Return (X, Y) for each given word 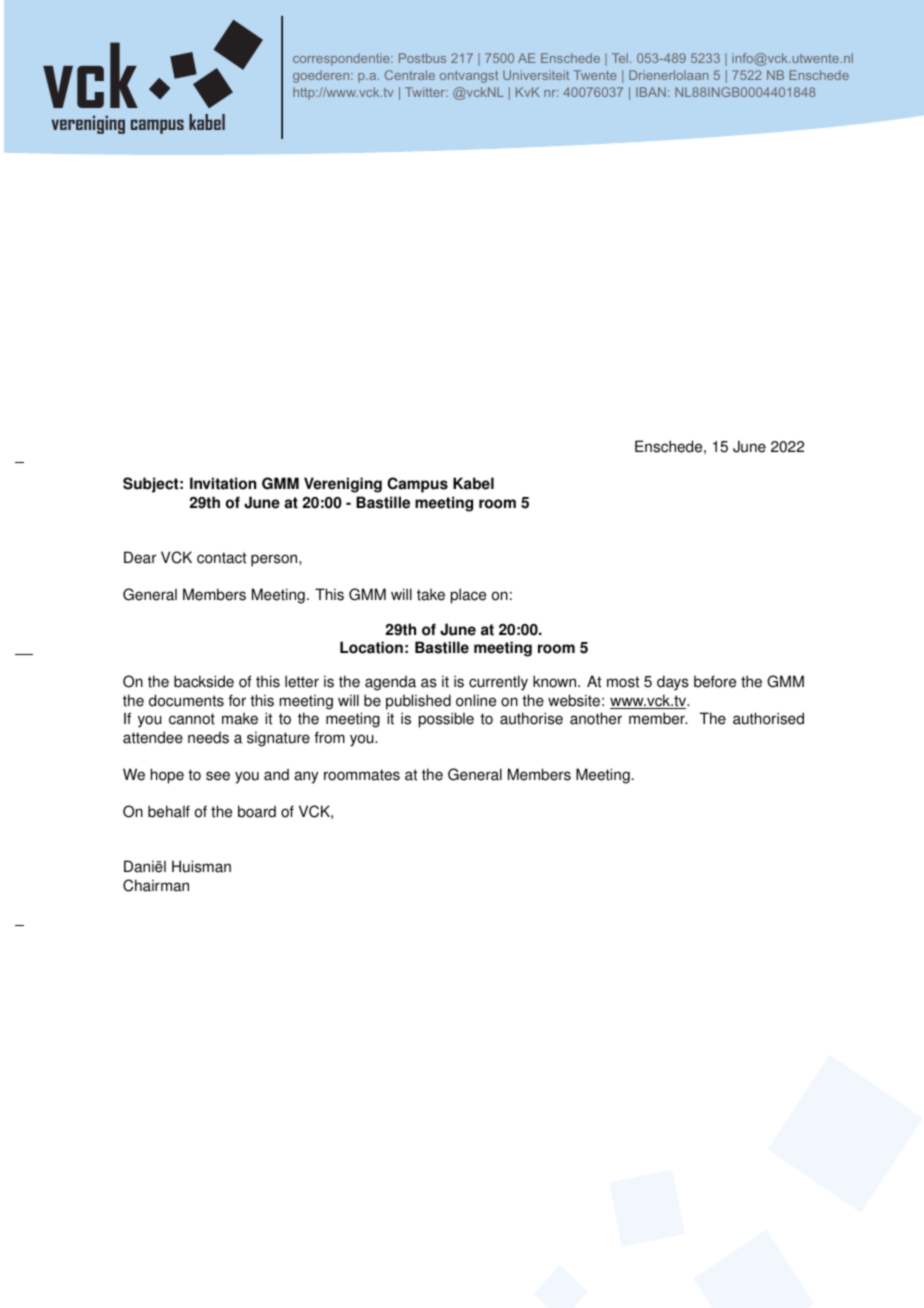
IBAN (651, 92)
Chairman (156, 885)
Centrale (410, 75)
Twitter (426, 92)
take (431, 595)
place (468, 596)
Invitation (223, 483)
